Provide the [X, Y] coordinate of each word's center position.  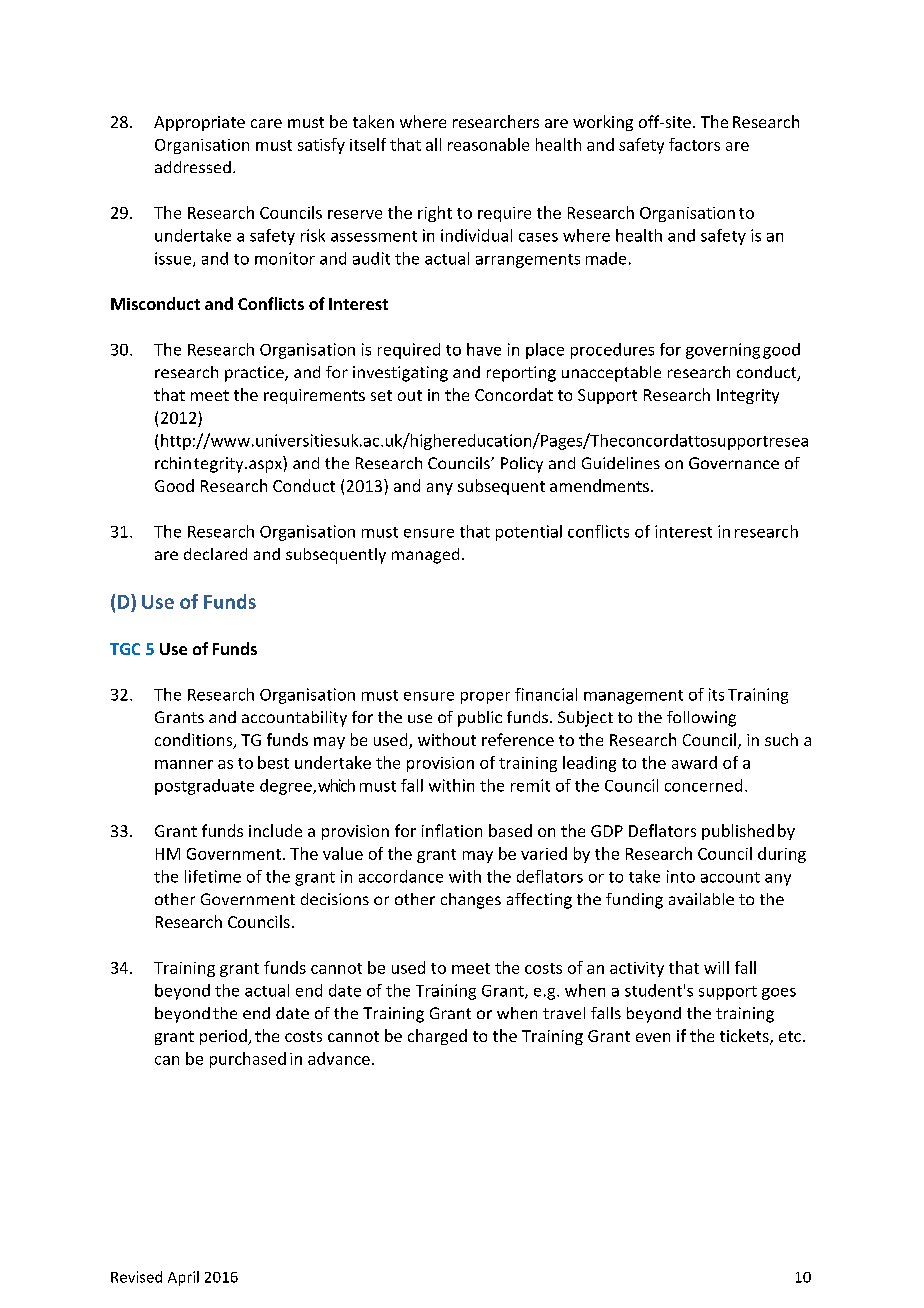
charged [437, 1037]
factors [694, 144]
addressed [193, 167]
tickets [745, 1037]
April [183, 1278]
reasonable [488, 144]
